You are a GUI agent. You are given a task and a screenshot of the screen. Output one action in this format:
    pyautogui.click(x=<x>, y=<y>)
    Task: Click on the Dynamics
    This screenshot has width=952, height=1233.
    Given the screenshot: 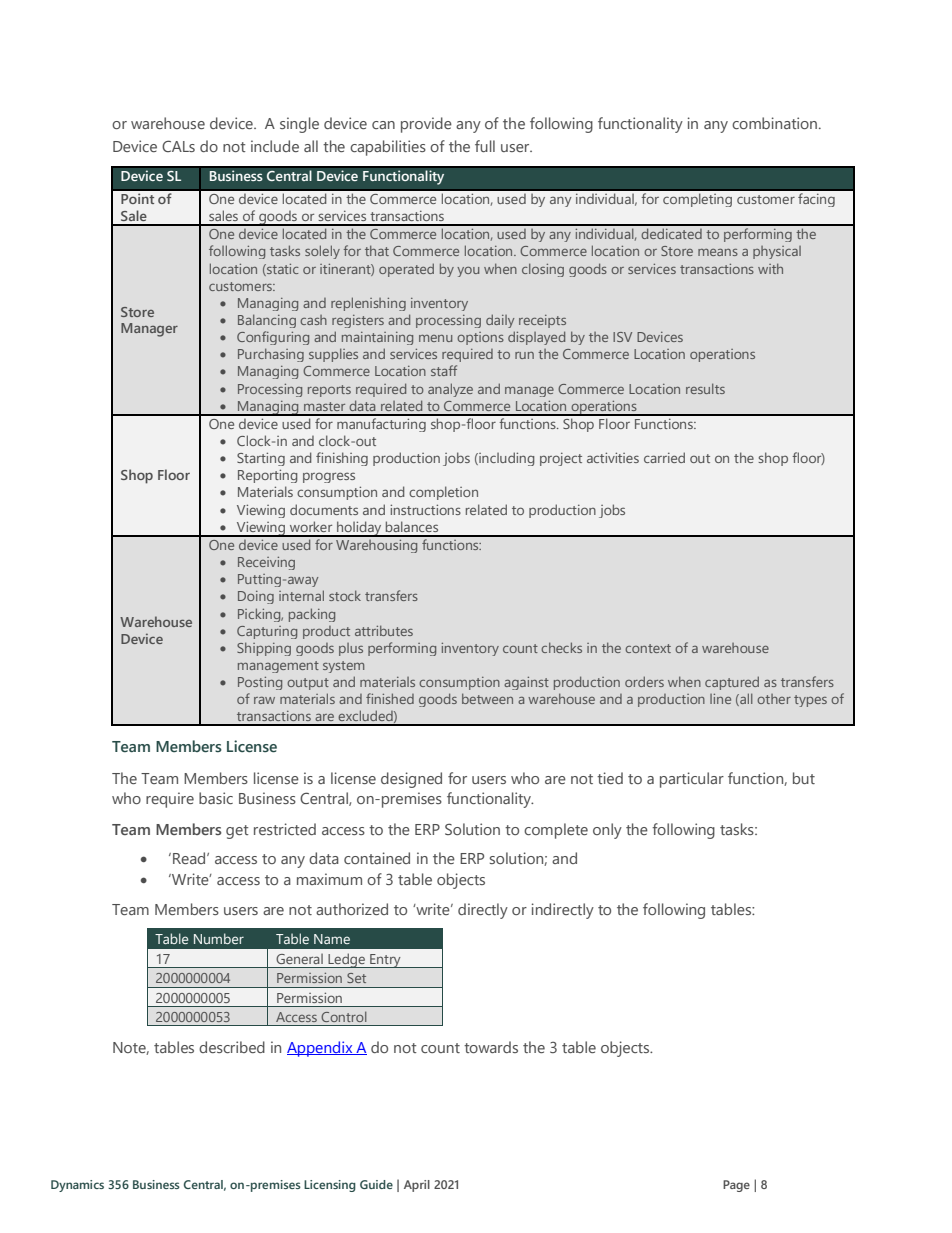 What is the action you would take?
    pyautogui.click(x=77, y=1186)
